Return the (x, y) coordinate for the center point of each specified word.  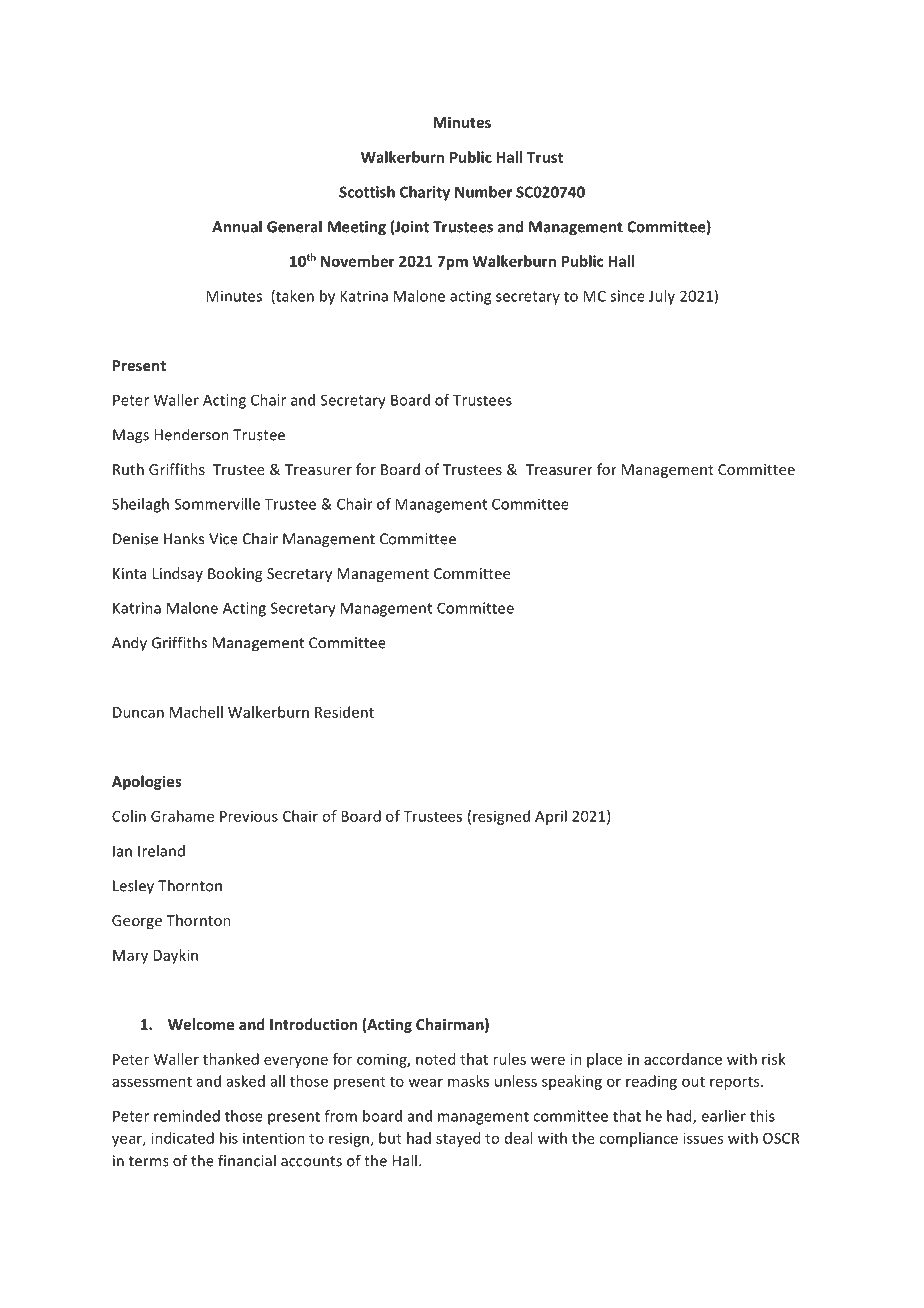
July (662, 297)
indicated (182, 1138)
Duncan (138, 712)
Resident (344, 712)
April (551, 817)
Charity (425, 193)
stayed (458, 1139)
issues (703, 1138)
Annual (237, 226)
